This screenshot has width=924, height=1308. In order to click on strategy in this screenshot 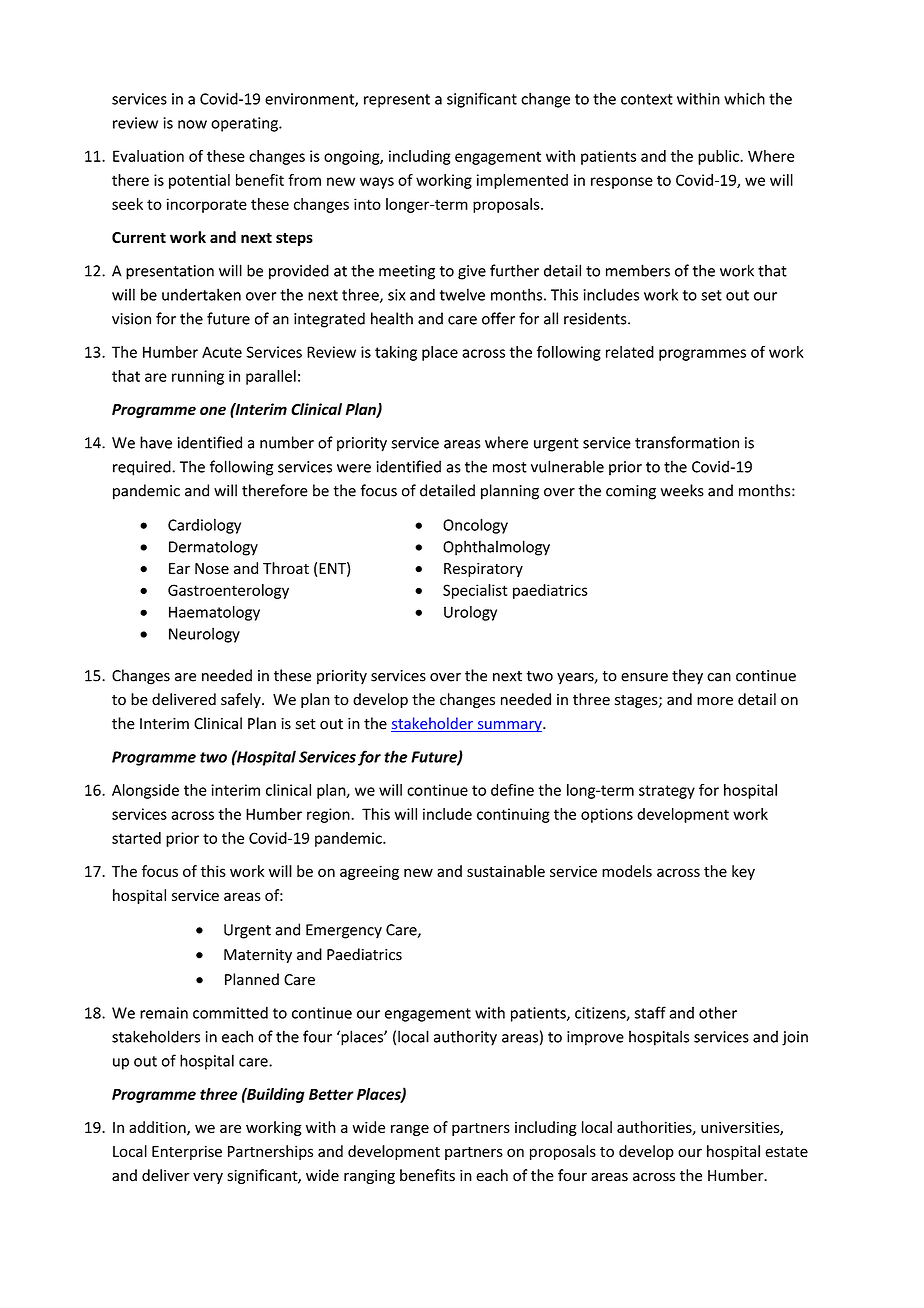, I will do `click(667, 792)`.
